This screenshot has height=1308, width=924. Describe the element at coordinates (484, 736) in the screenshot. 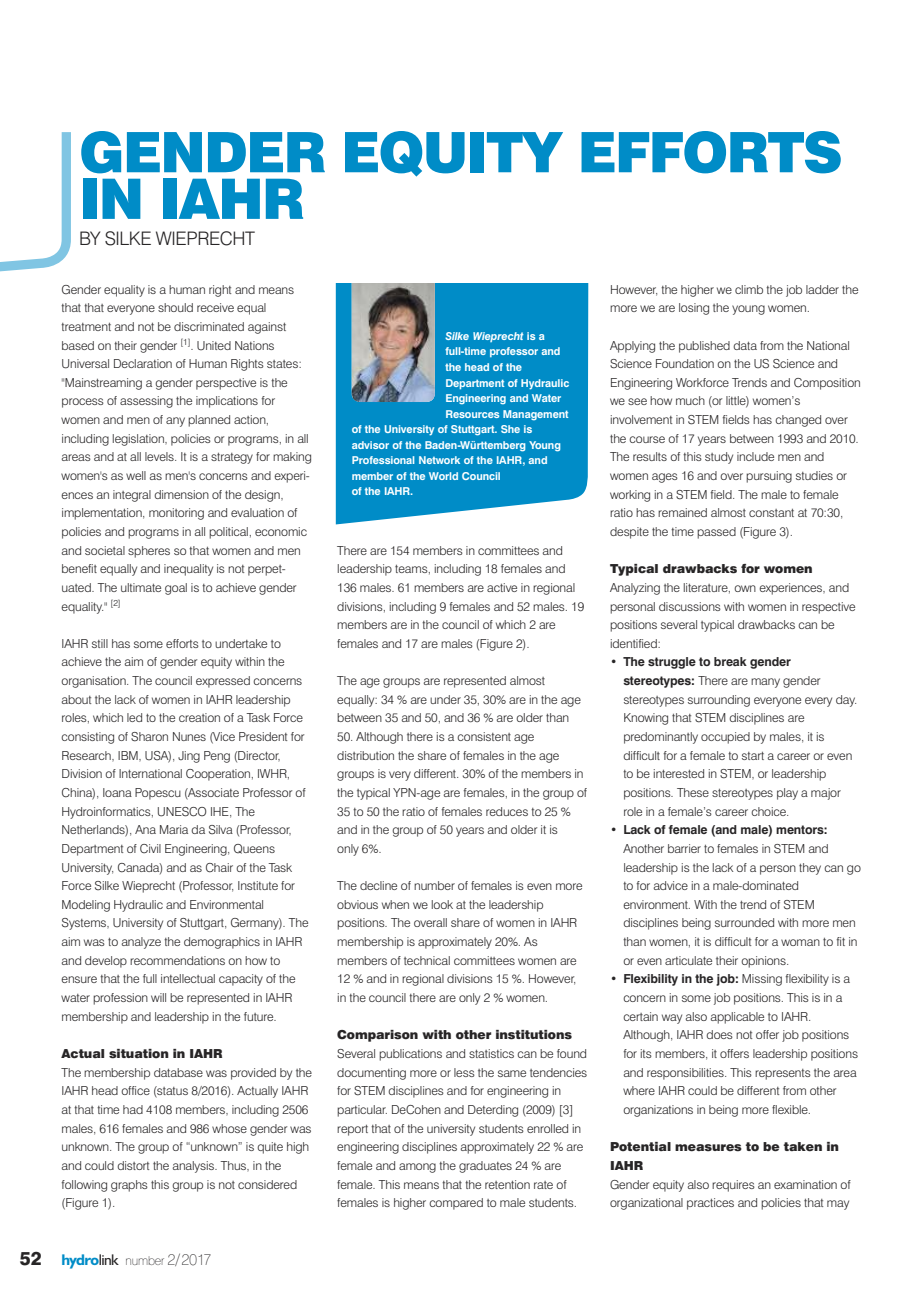

I see `consistent` at that location.
